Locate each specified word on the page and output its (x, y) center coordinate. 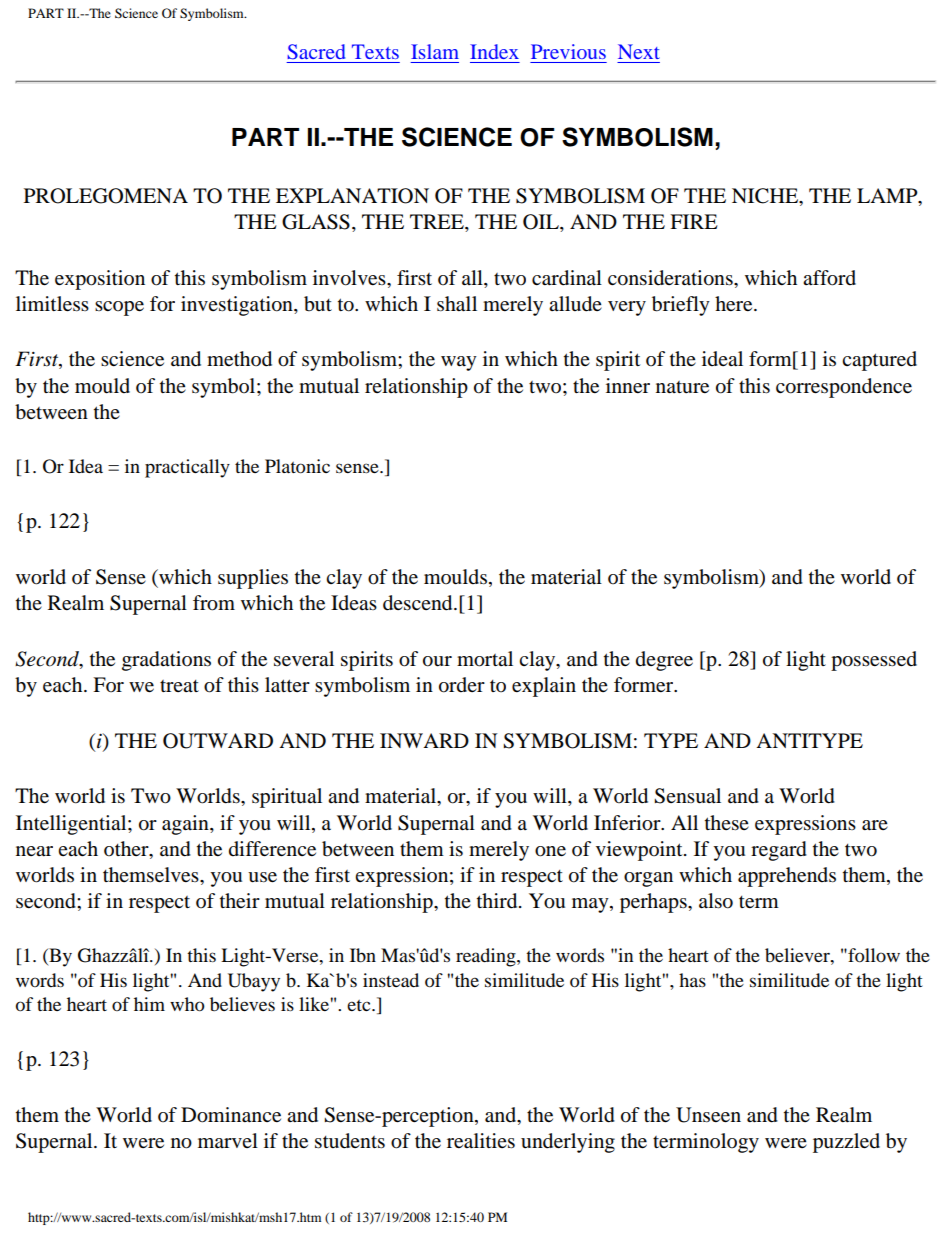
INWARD (424, 740)
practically (187, 468)
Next (639, 51)
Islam (435, 51)
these (727, 823)
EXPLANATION (352, 196)
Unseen (708, 1115)
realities (481, 1141)
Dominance (231, 1115)
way (459, 363)
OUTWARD (218, 741)
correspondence (844, 388)
